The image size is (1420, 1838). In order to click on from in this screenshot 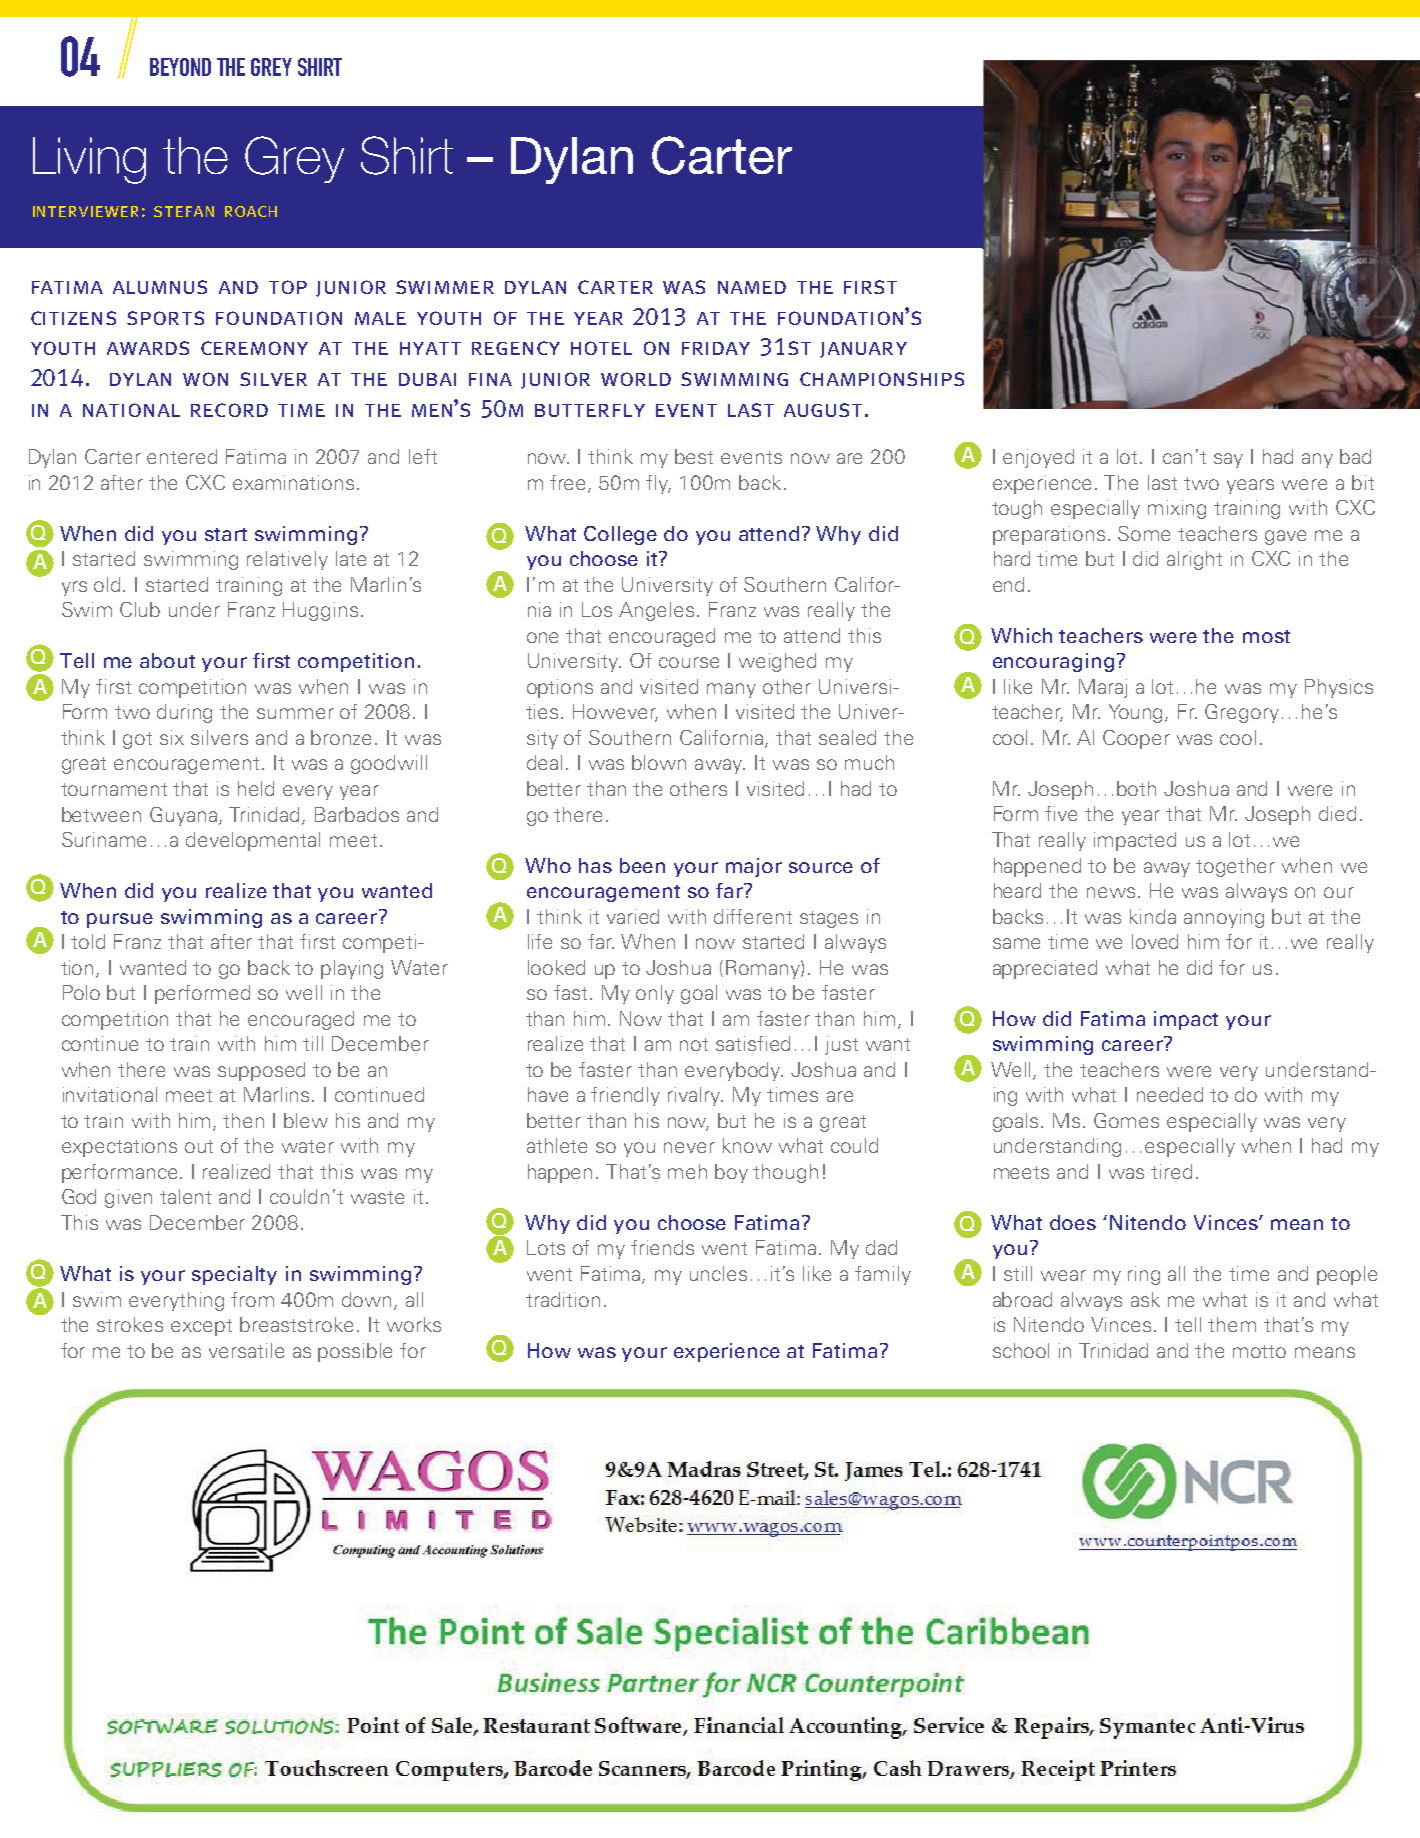, I will do `click(252, 1299)`.
